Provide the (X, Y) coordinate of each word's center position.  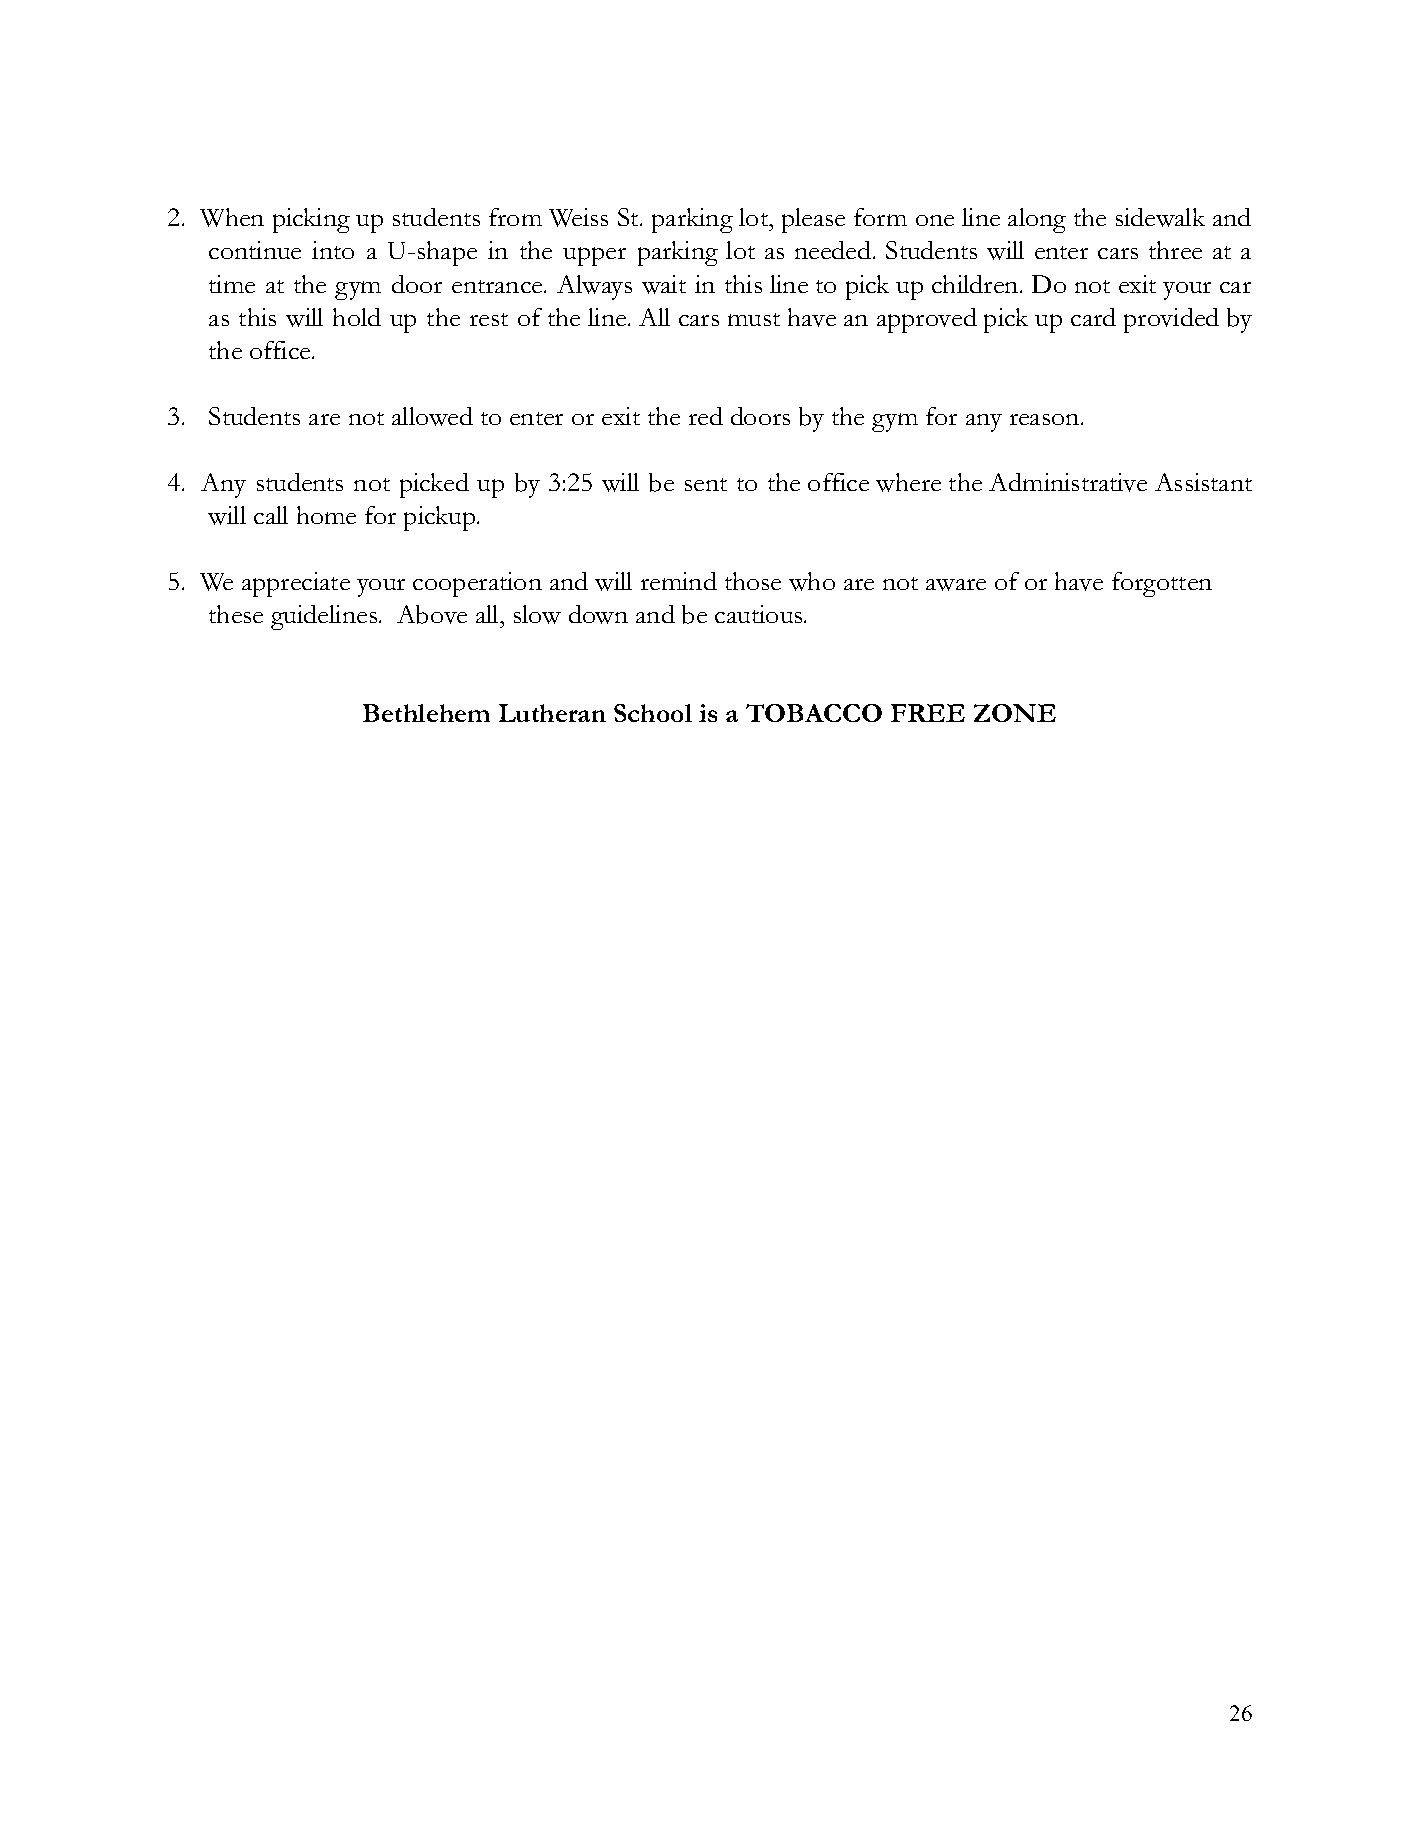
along (1037, 220)
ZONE (1015, 713)
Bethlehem (426, 713)
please (813, 220)
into (333, 250)
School (653, 713)
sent (706, 484)
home (326, 515)
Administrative (1068, 482)
